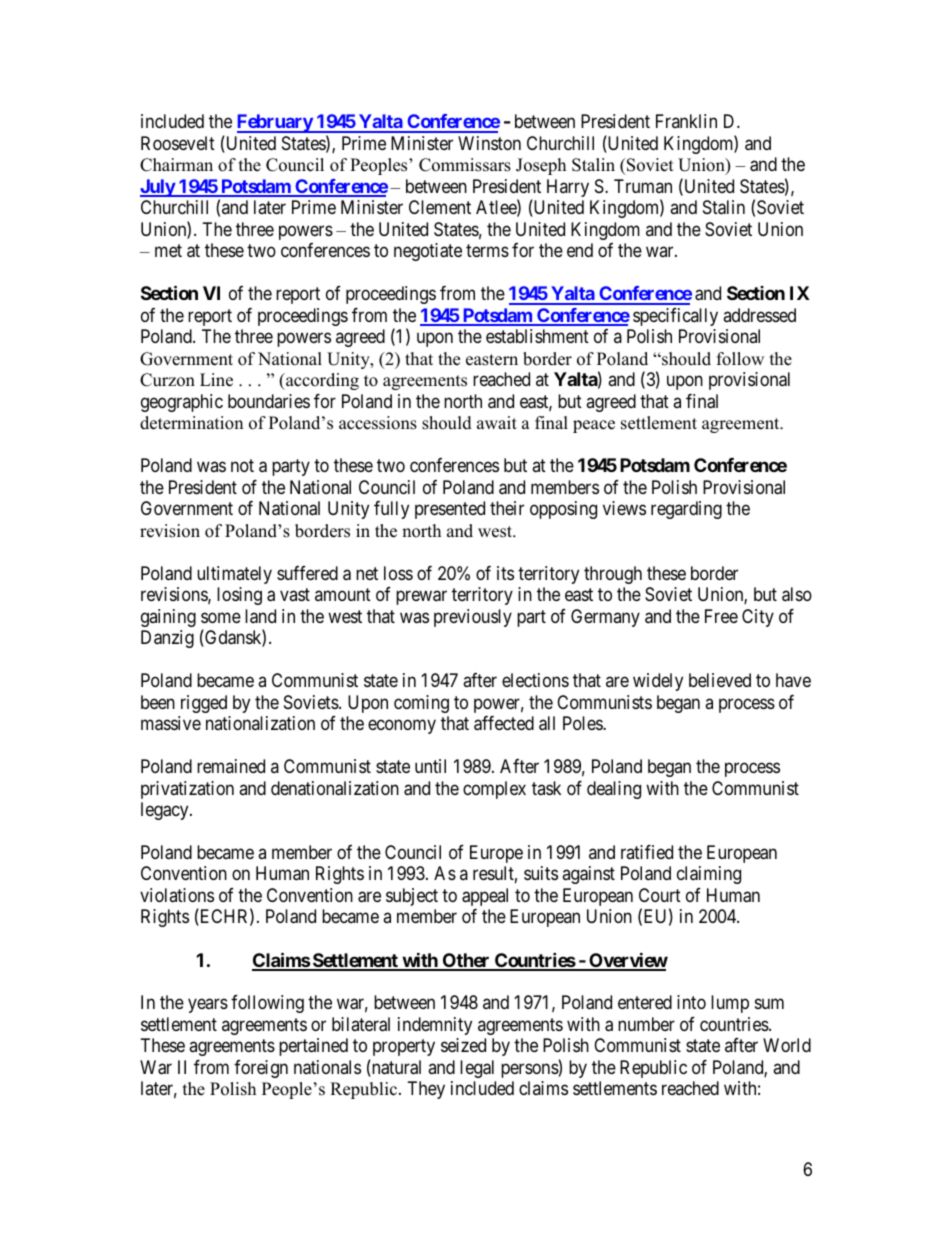  What do you see at coordinates (239, 596) in the page?
I see `losing` at bounding box center [239, 596].
